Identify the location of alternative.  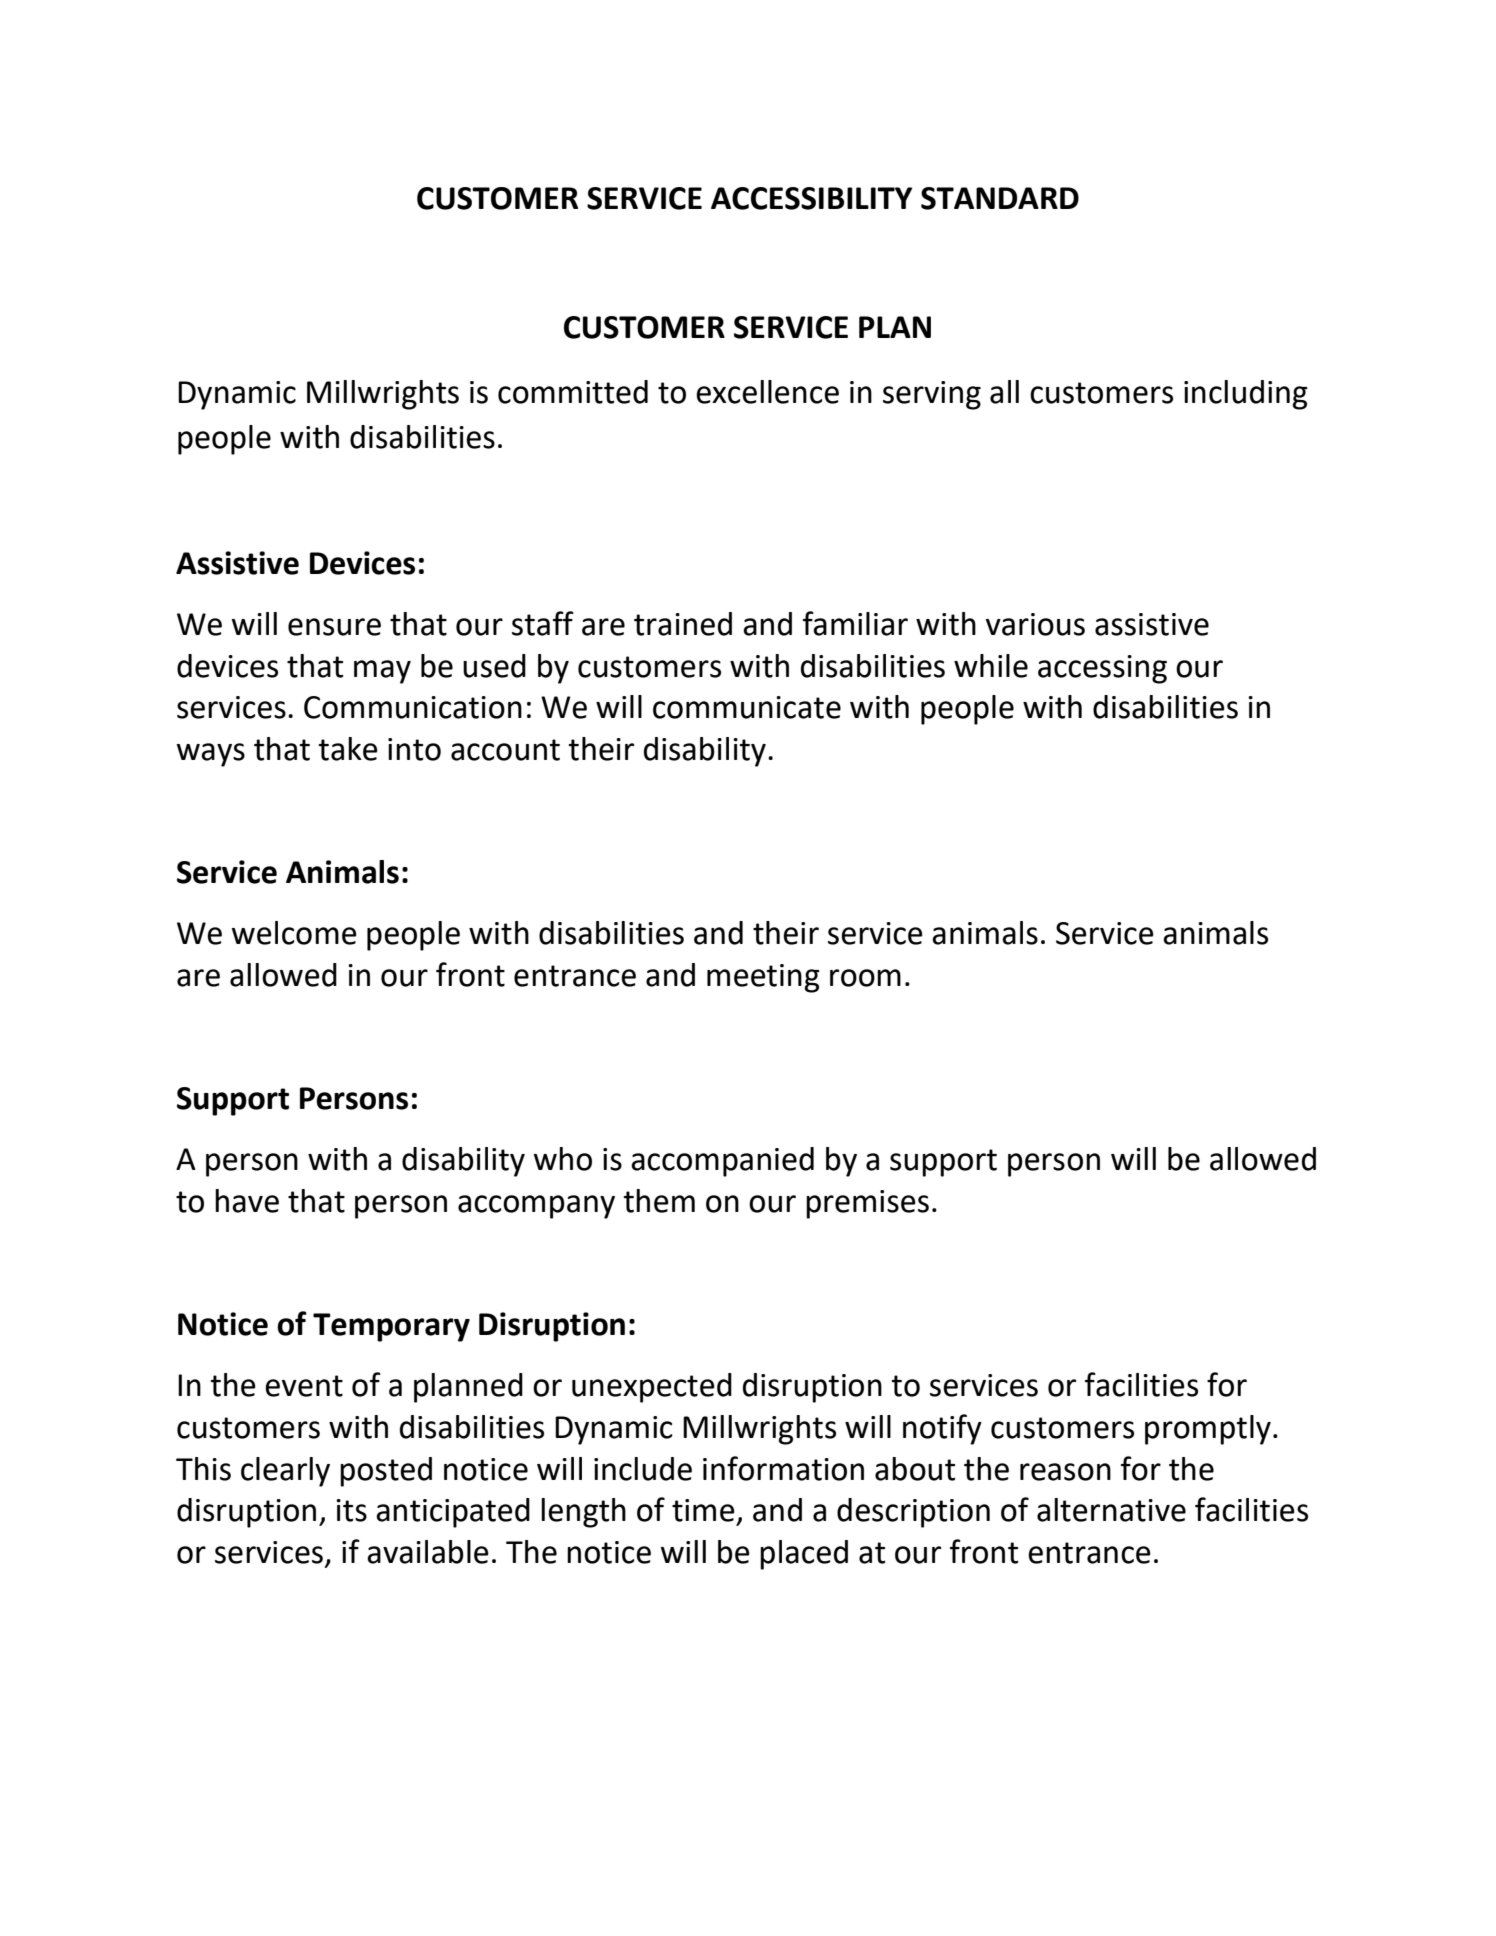
(1111, 1510).
